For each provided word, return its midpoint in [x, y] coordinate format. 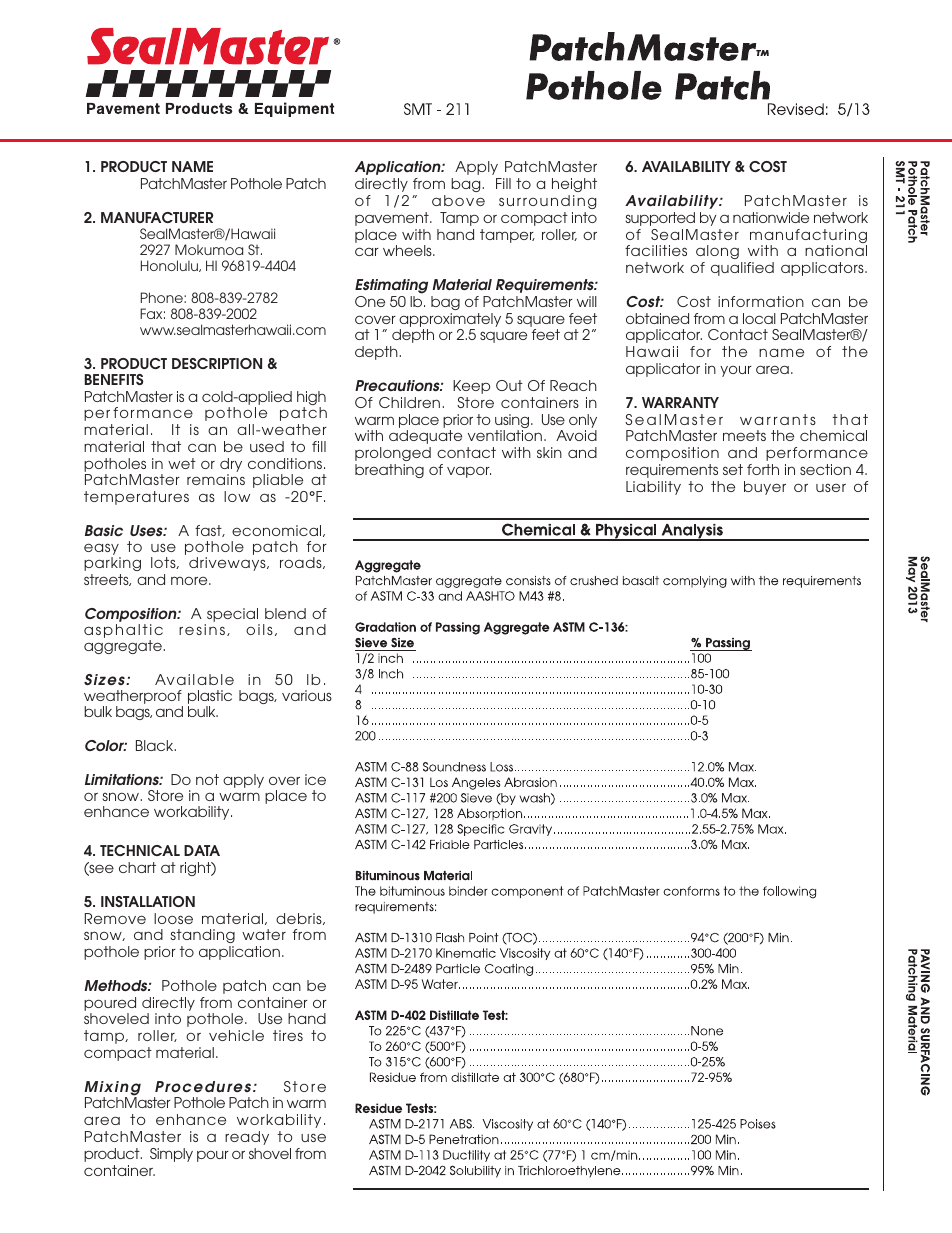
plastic [210, 698]
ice [315, 779]
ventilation [505, 435]
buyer [765, 488]
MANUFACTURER [157, 217]
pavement [393, 219]
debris [300, 919]
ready [247, 1138]
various [307, 695]
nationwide [771, 217]
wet [182, 463]
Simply [171, 1155]
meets [744, 435]
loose [173, 918]
